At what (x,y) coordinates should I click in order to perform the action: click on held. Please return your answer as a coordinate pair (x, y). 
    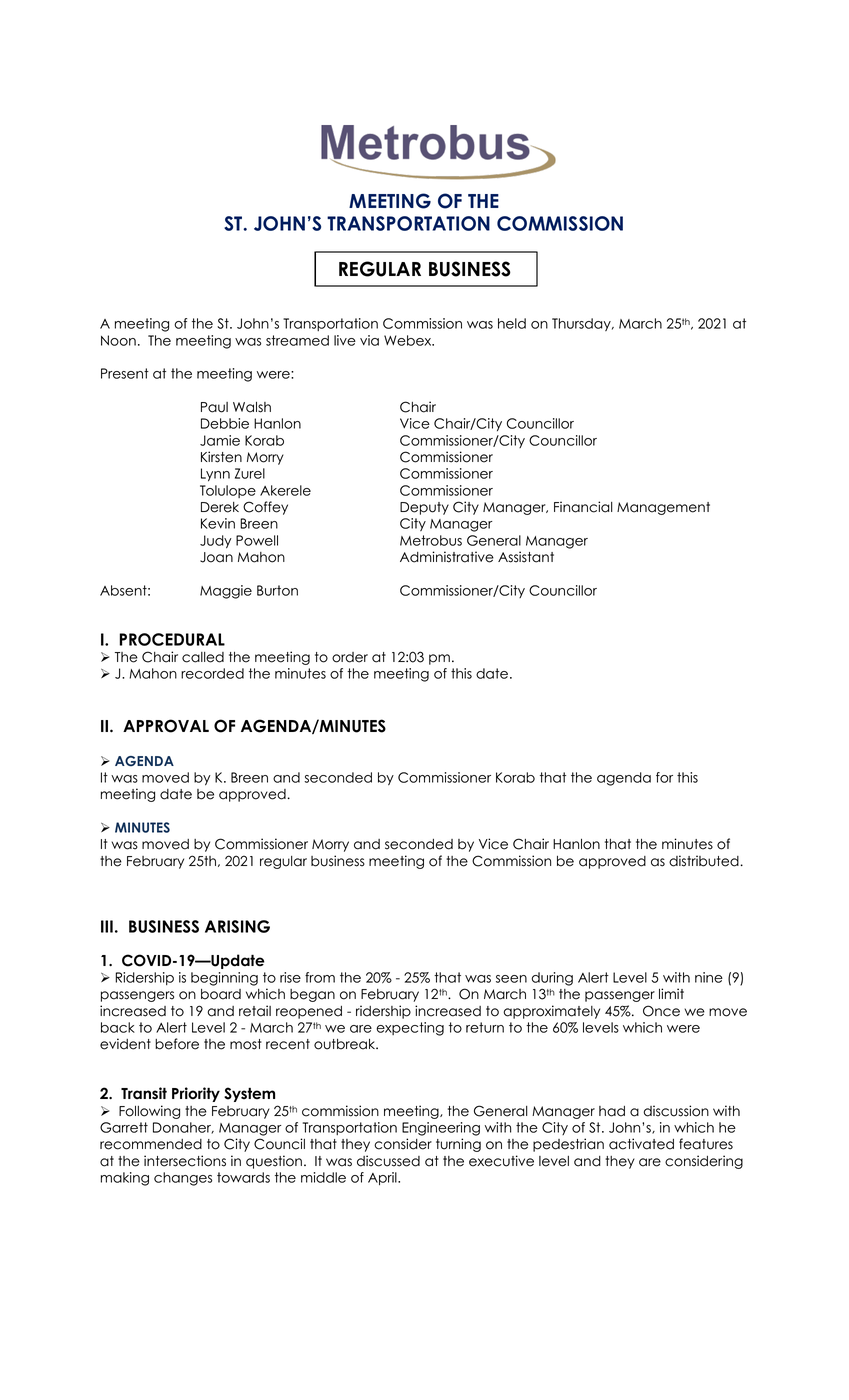
    Looking at the image, I should click on (512, 323).
